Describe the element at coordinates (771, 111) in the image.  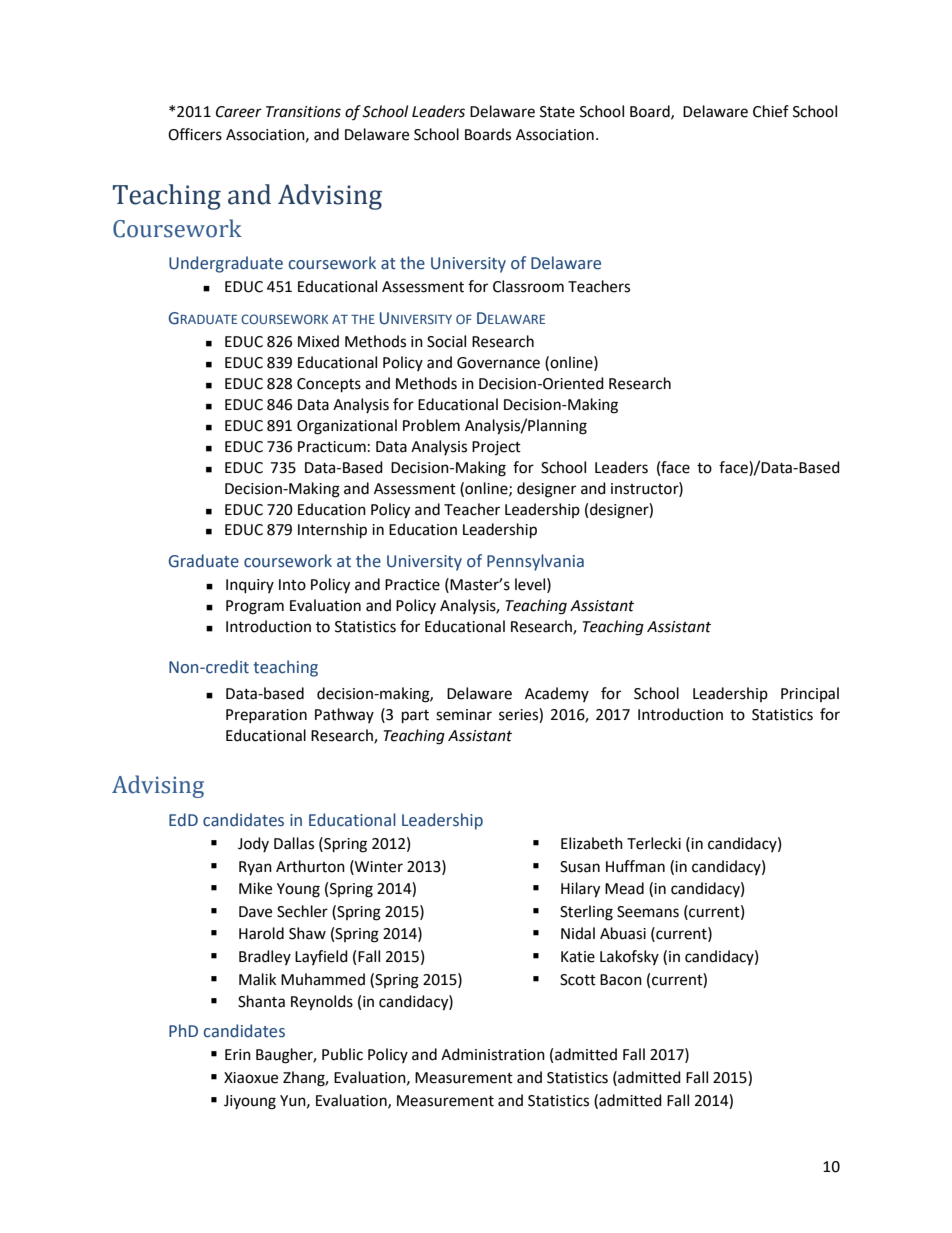
I see `Chief` at that location.
